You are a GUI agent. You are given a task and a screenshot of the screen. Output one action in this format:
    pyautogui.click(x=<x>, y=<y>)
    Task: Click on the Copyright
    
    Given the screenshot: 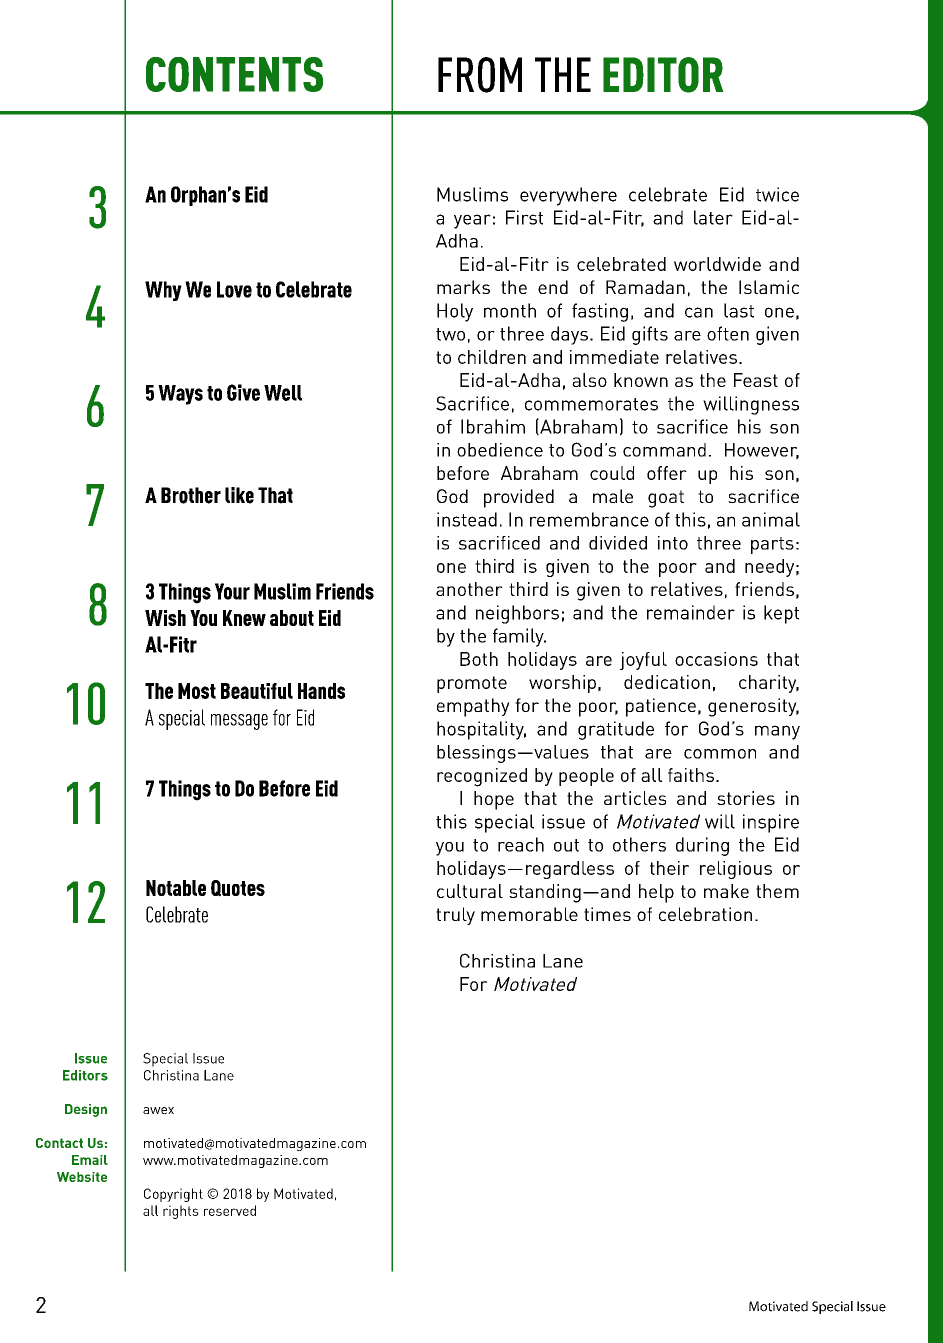 What is the action you would take?
    pyautogui.click(x=173, y=1195)
